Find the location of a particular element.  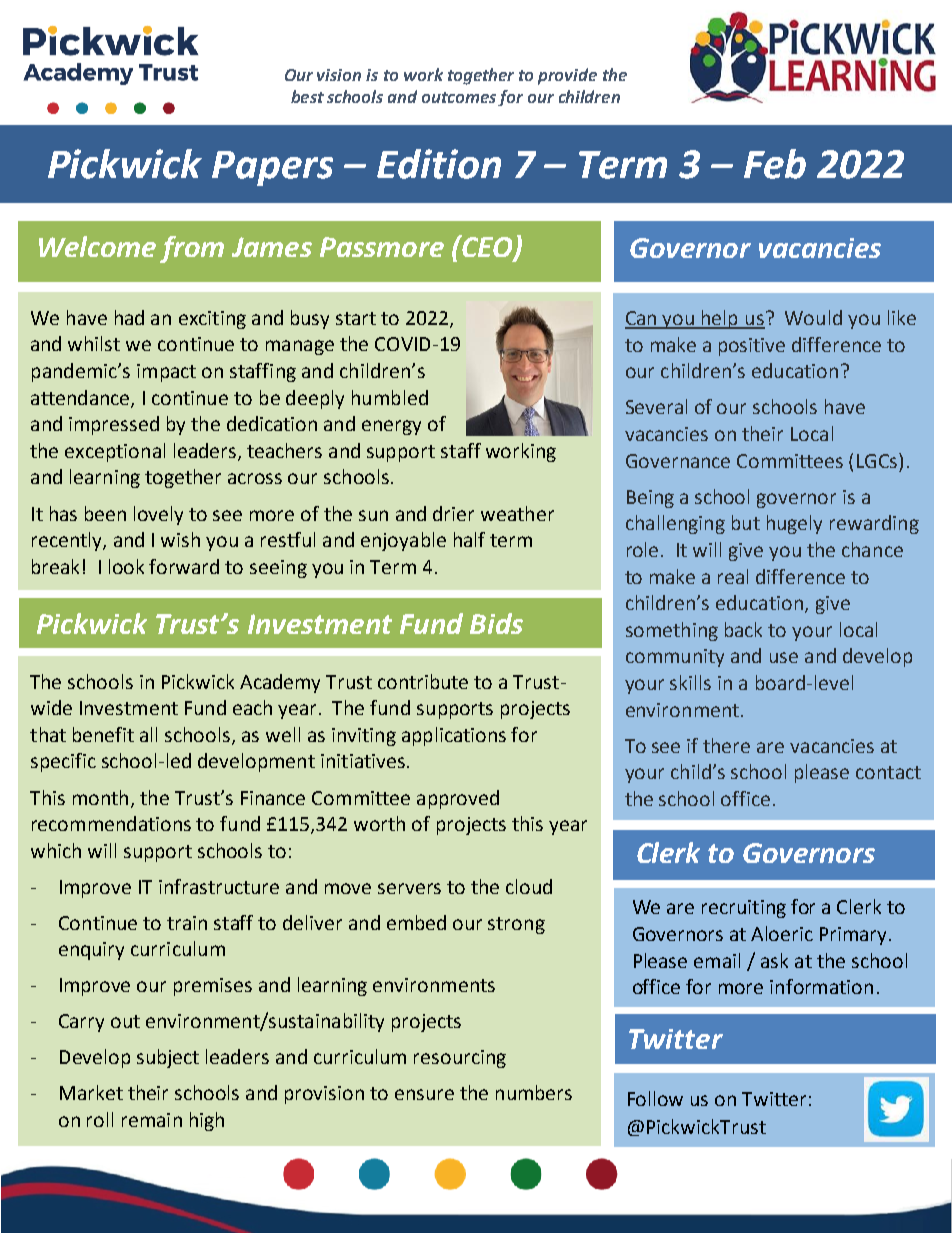

ensure is located at coordinates (424, 1094).
